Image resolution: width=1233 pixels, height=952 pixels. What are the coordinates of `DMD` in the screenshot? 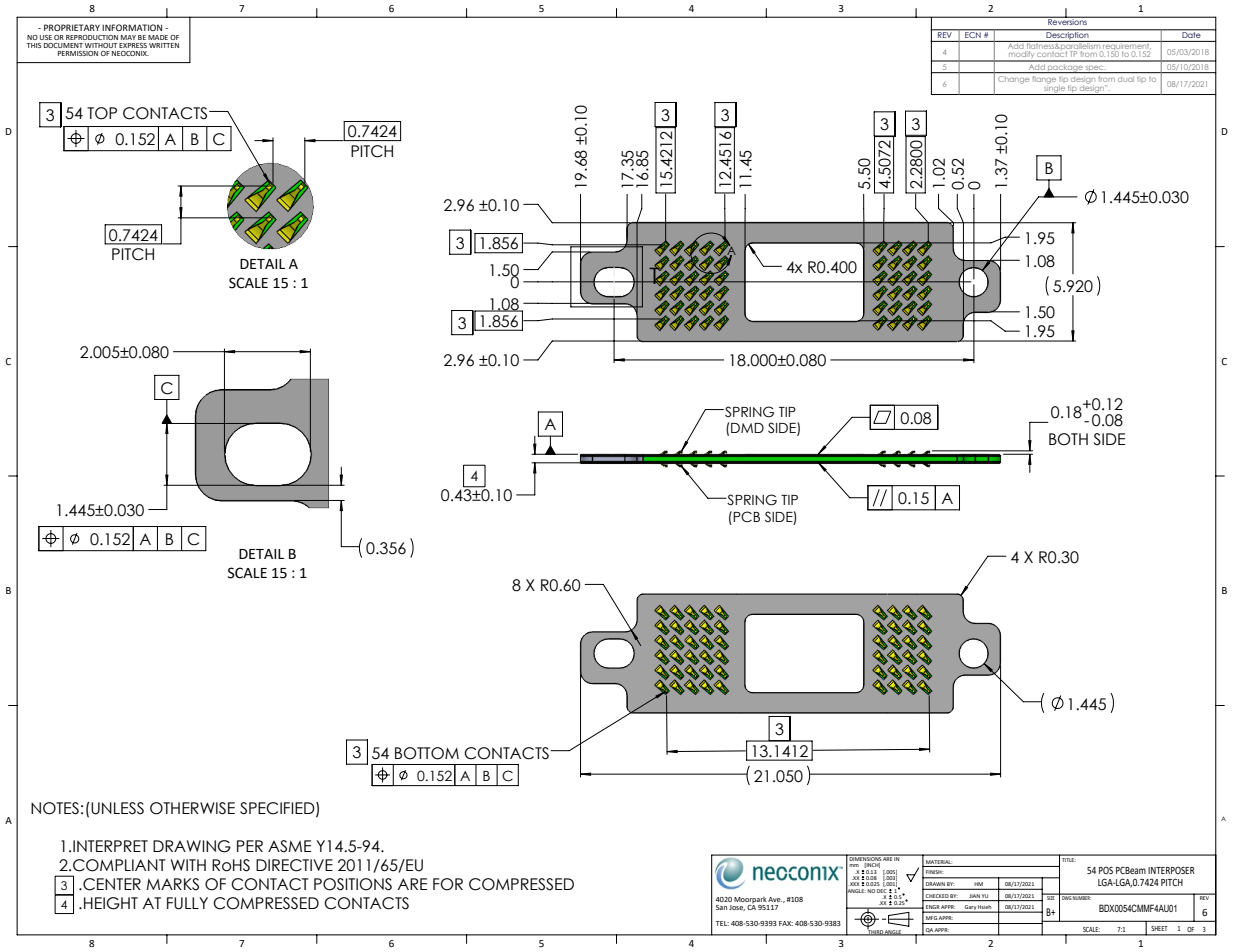 It's located at (747, 428).
